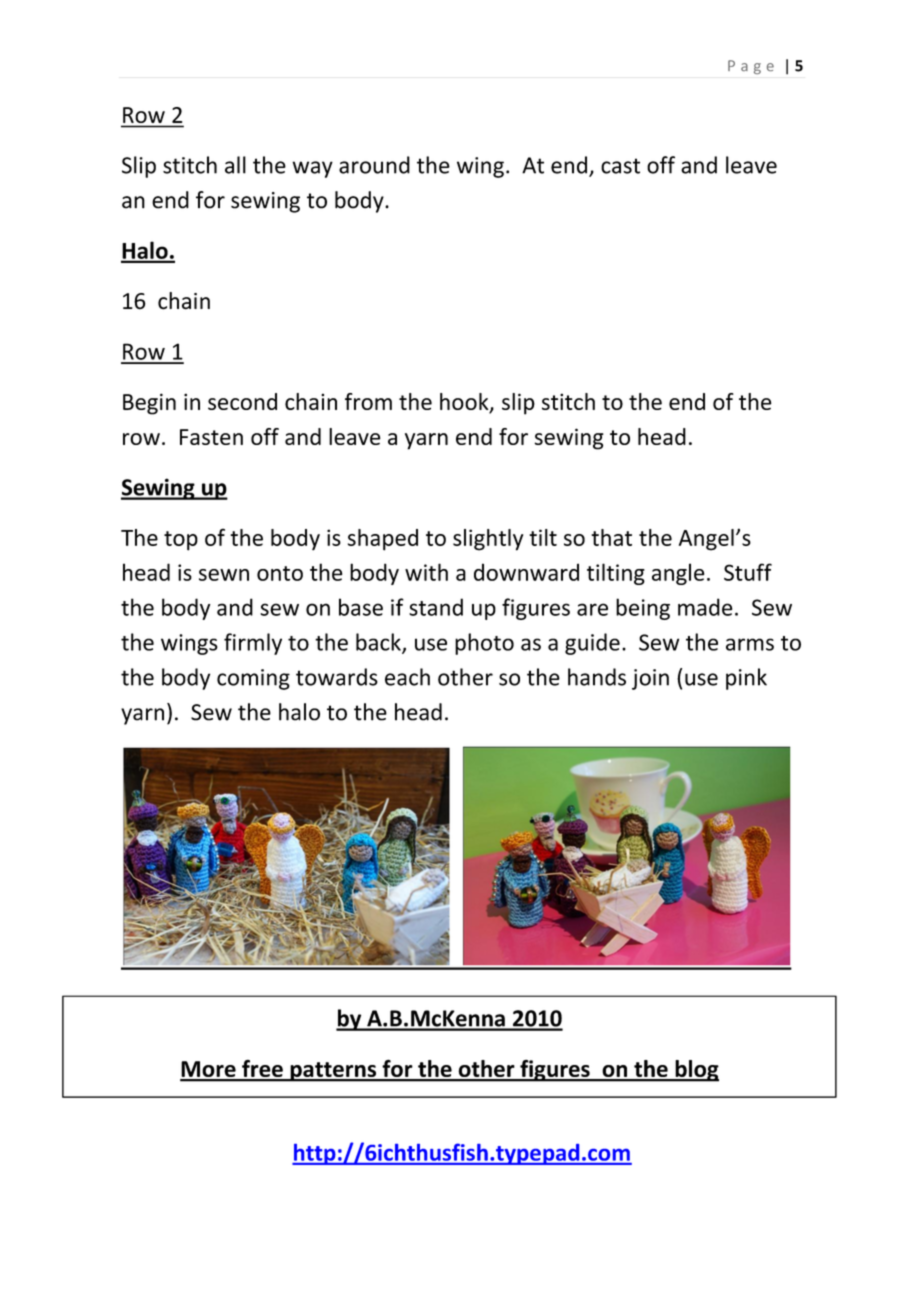  Describe the element at coordinates (235, 165) in the screenshot. I see `all` at that location.
